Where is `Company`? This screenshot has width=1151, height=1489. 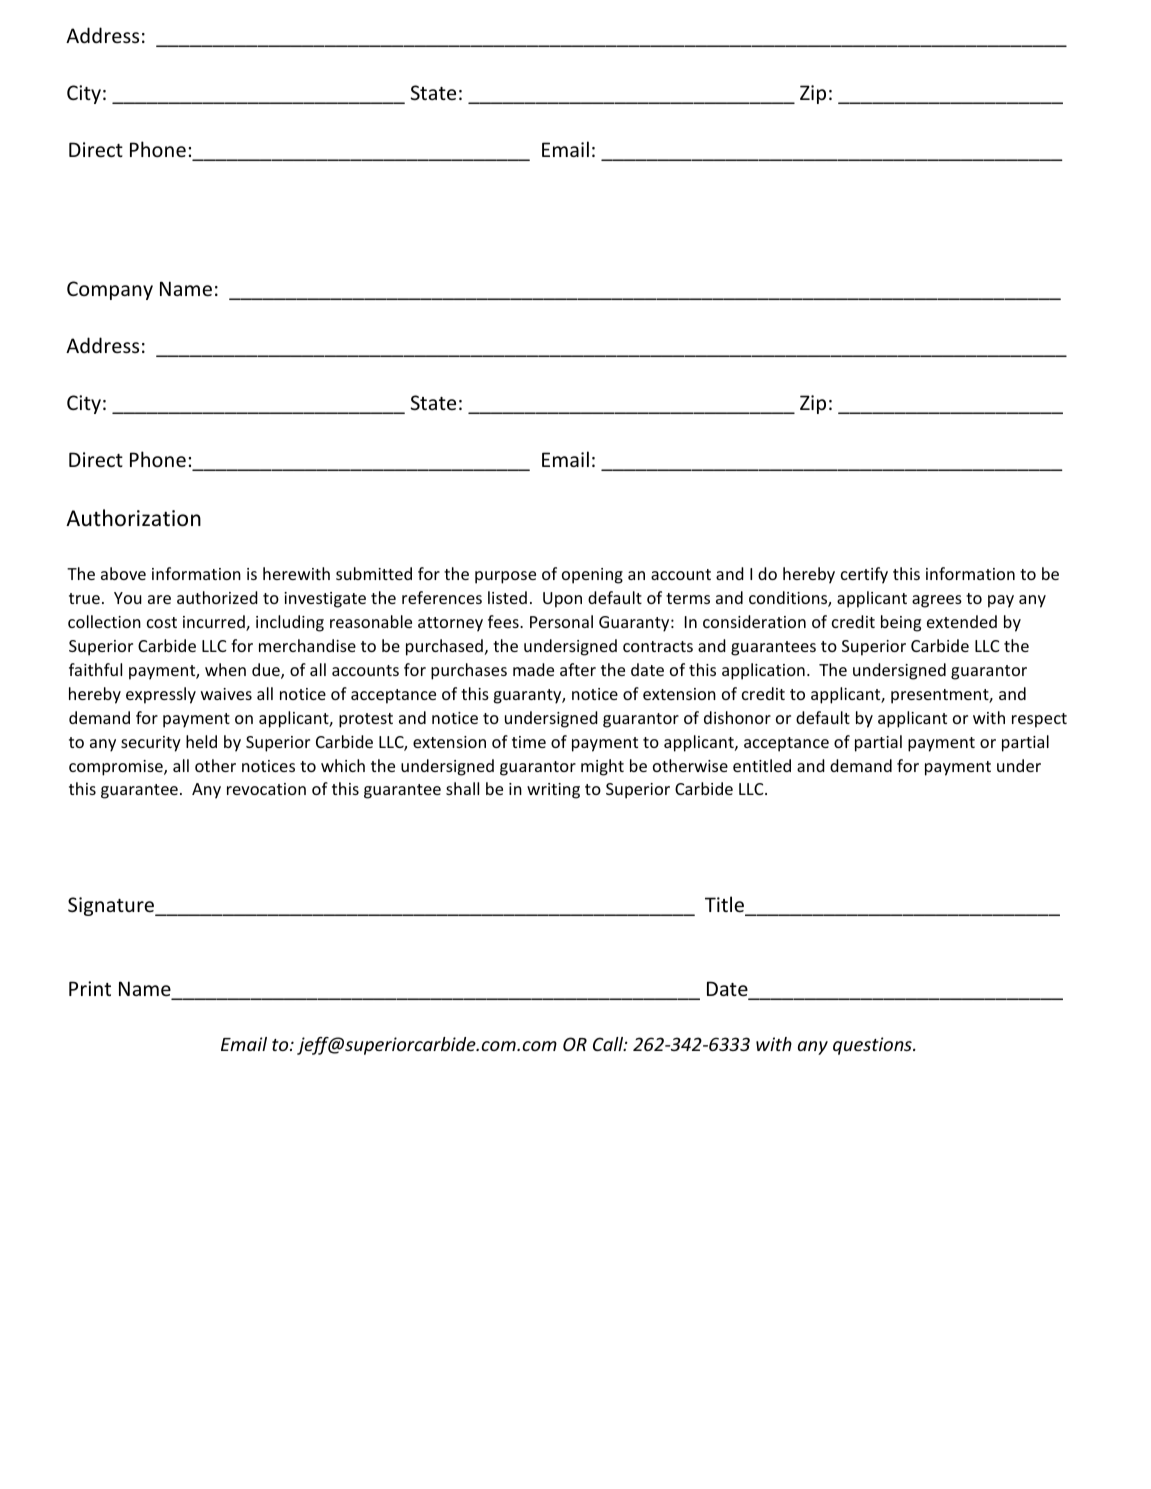 Company is located at coordinates (110, 290).
